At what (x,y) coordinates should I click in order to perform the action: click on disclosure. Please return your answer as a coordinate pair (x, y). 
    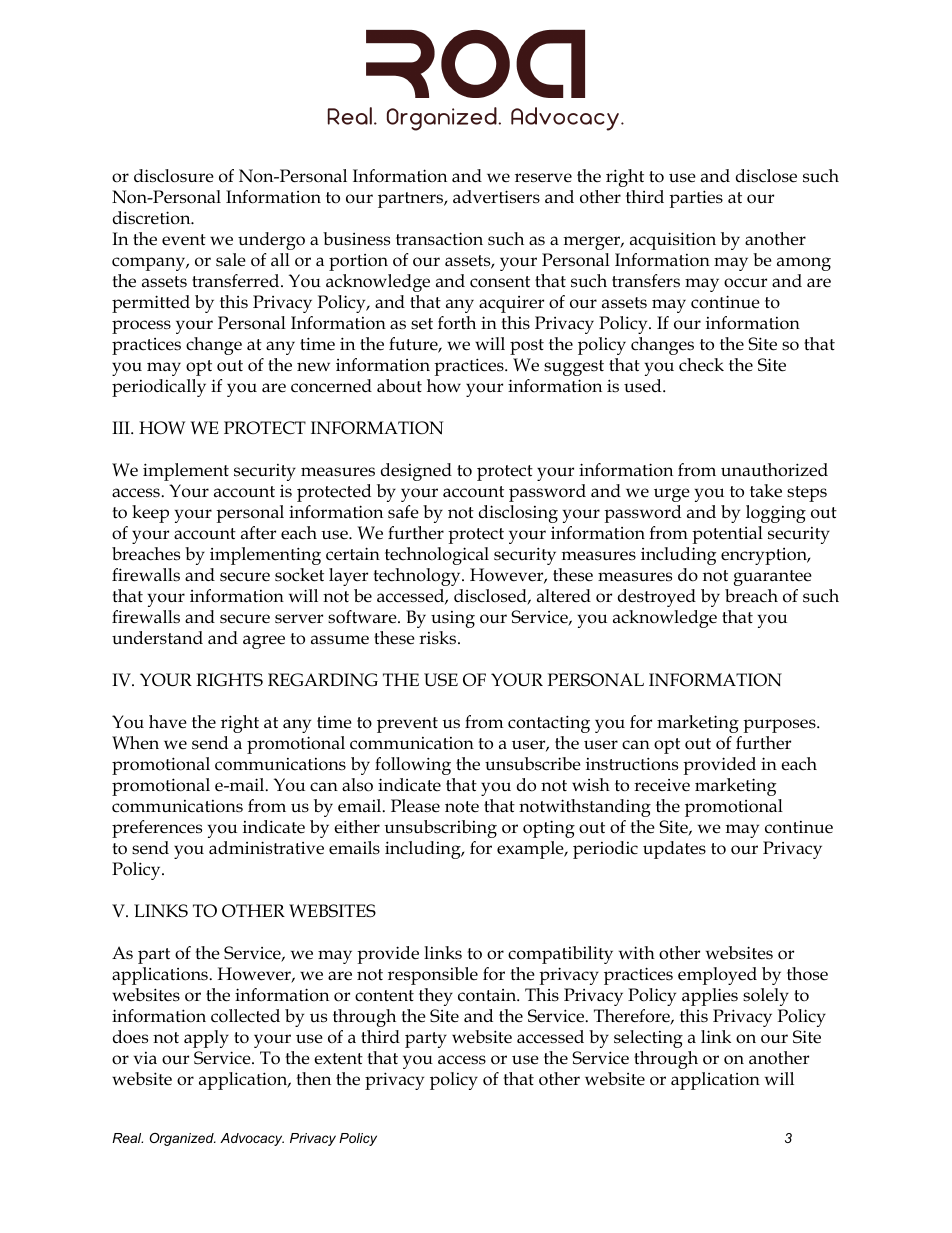
    Looking at the image, I should click on (174, 176).
